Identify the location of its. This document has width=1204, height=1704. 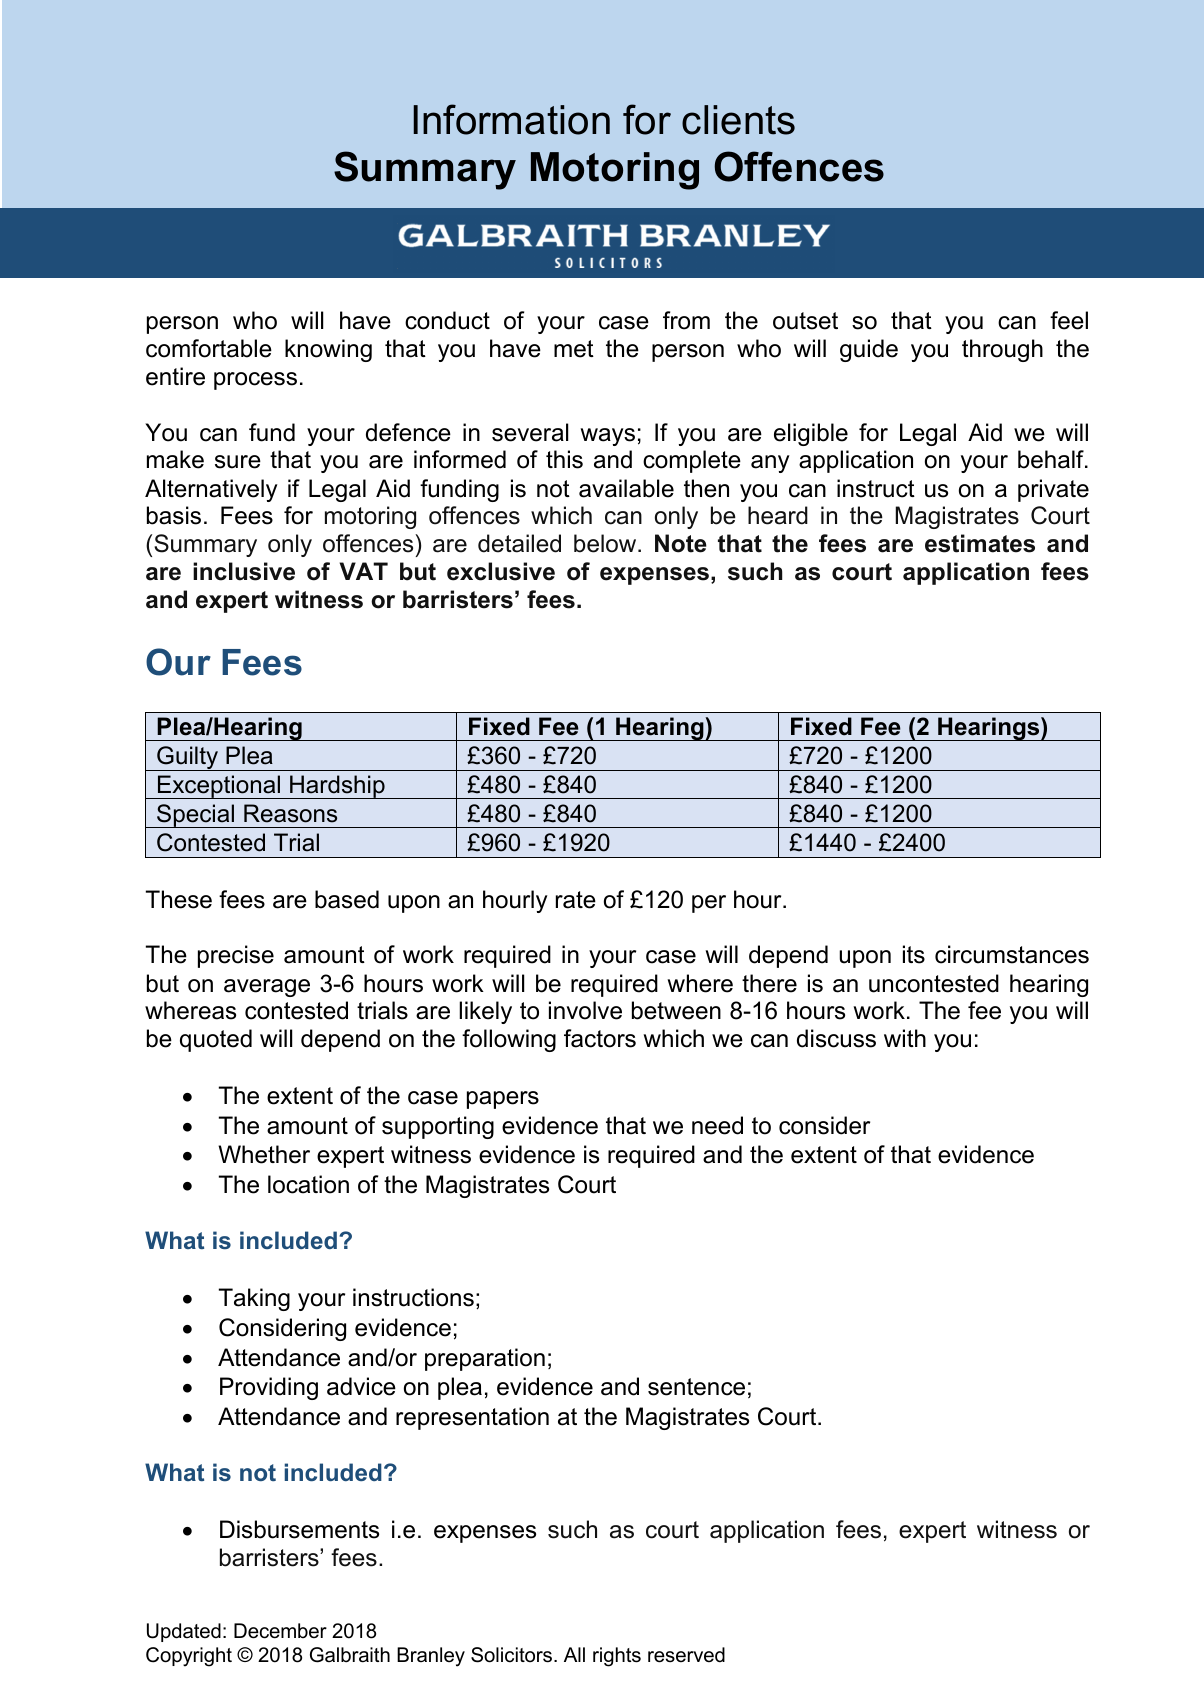
(914, 954).
